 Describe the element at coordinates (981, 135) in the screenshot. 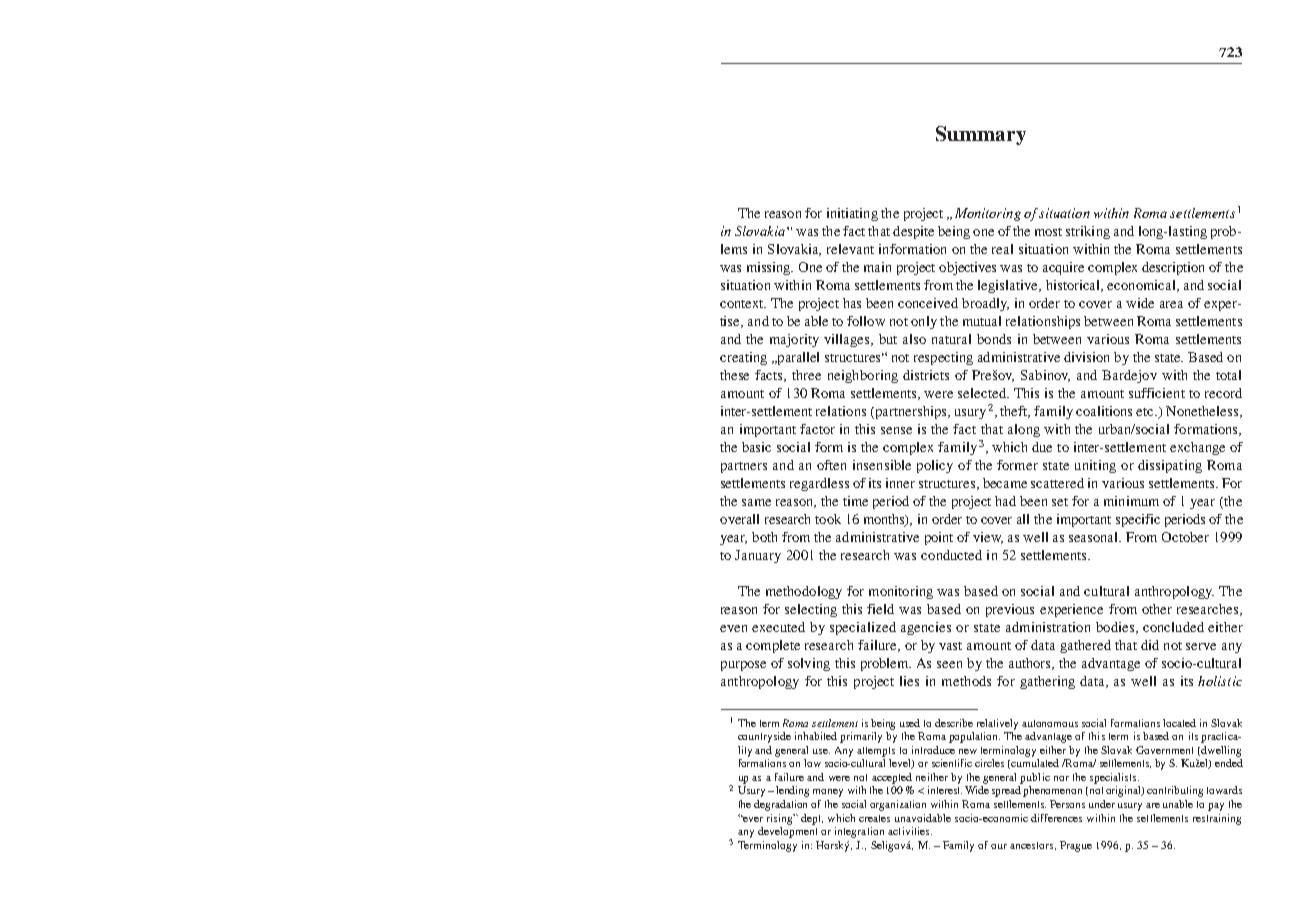

I see `Summary` at that location.
